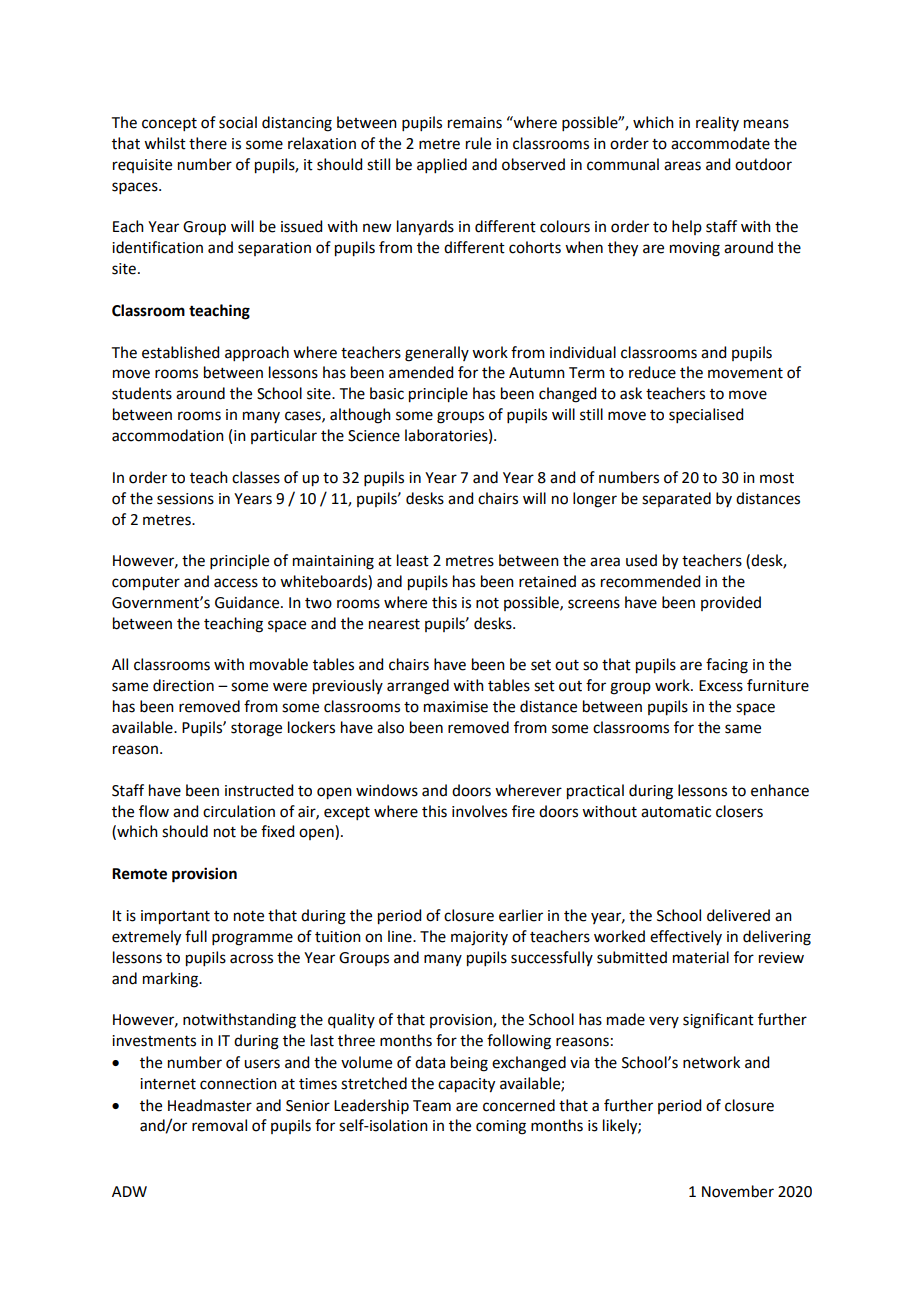 This document has height=1308, width=924. What do you see at coordinates (168, 435) in the document?
I see `accommodation` at bounding box center [168, 435].
